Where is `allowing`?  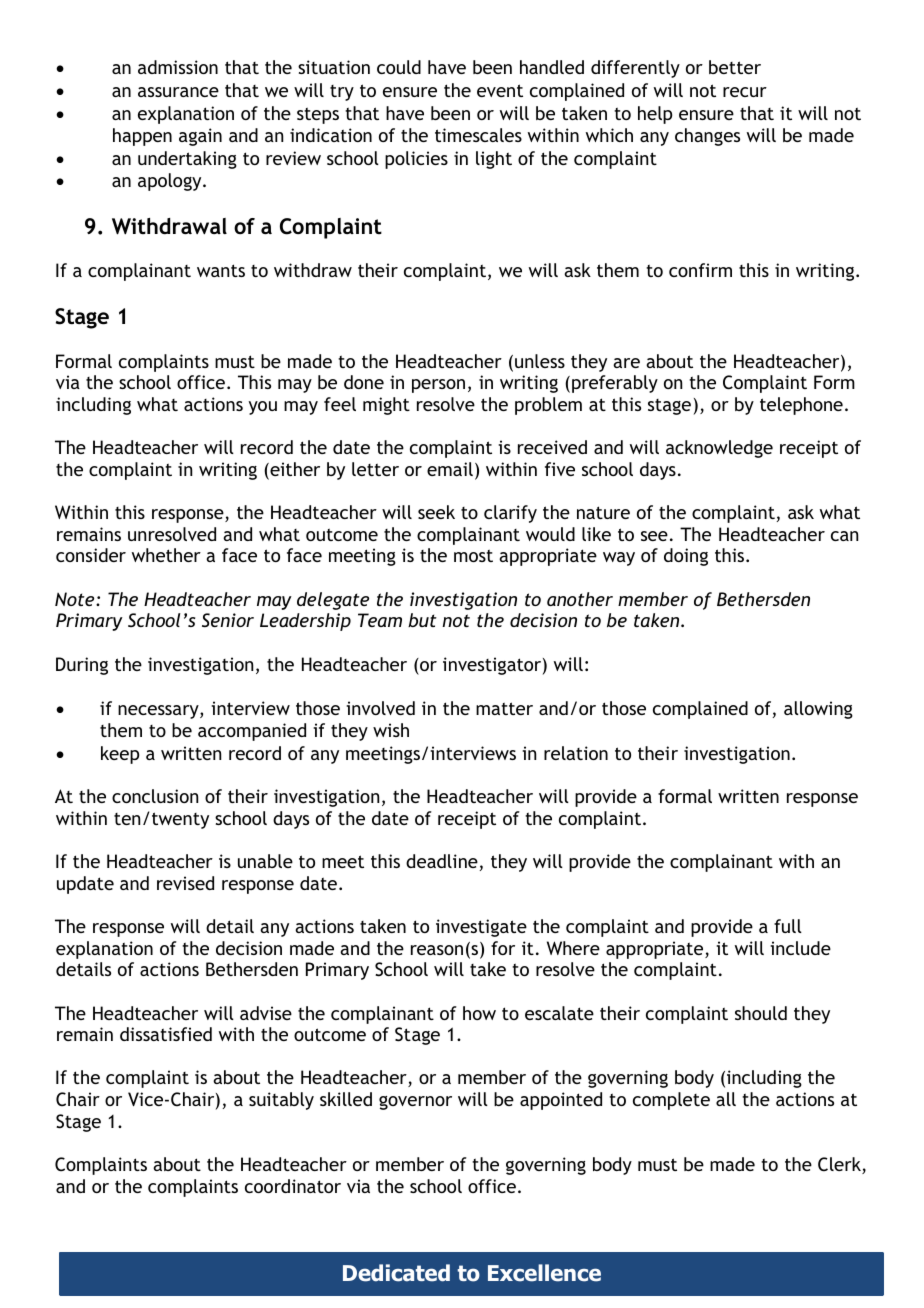 allowing is located at coordinates (818, 710).
